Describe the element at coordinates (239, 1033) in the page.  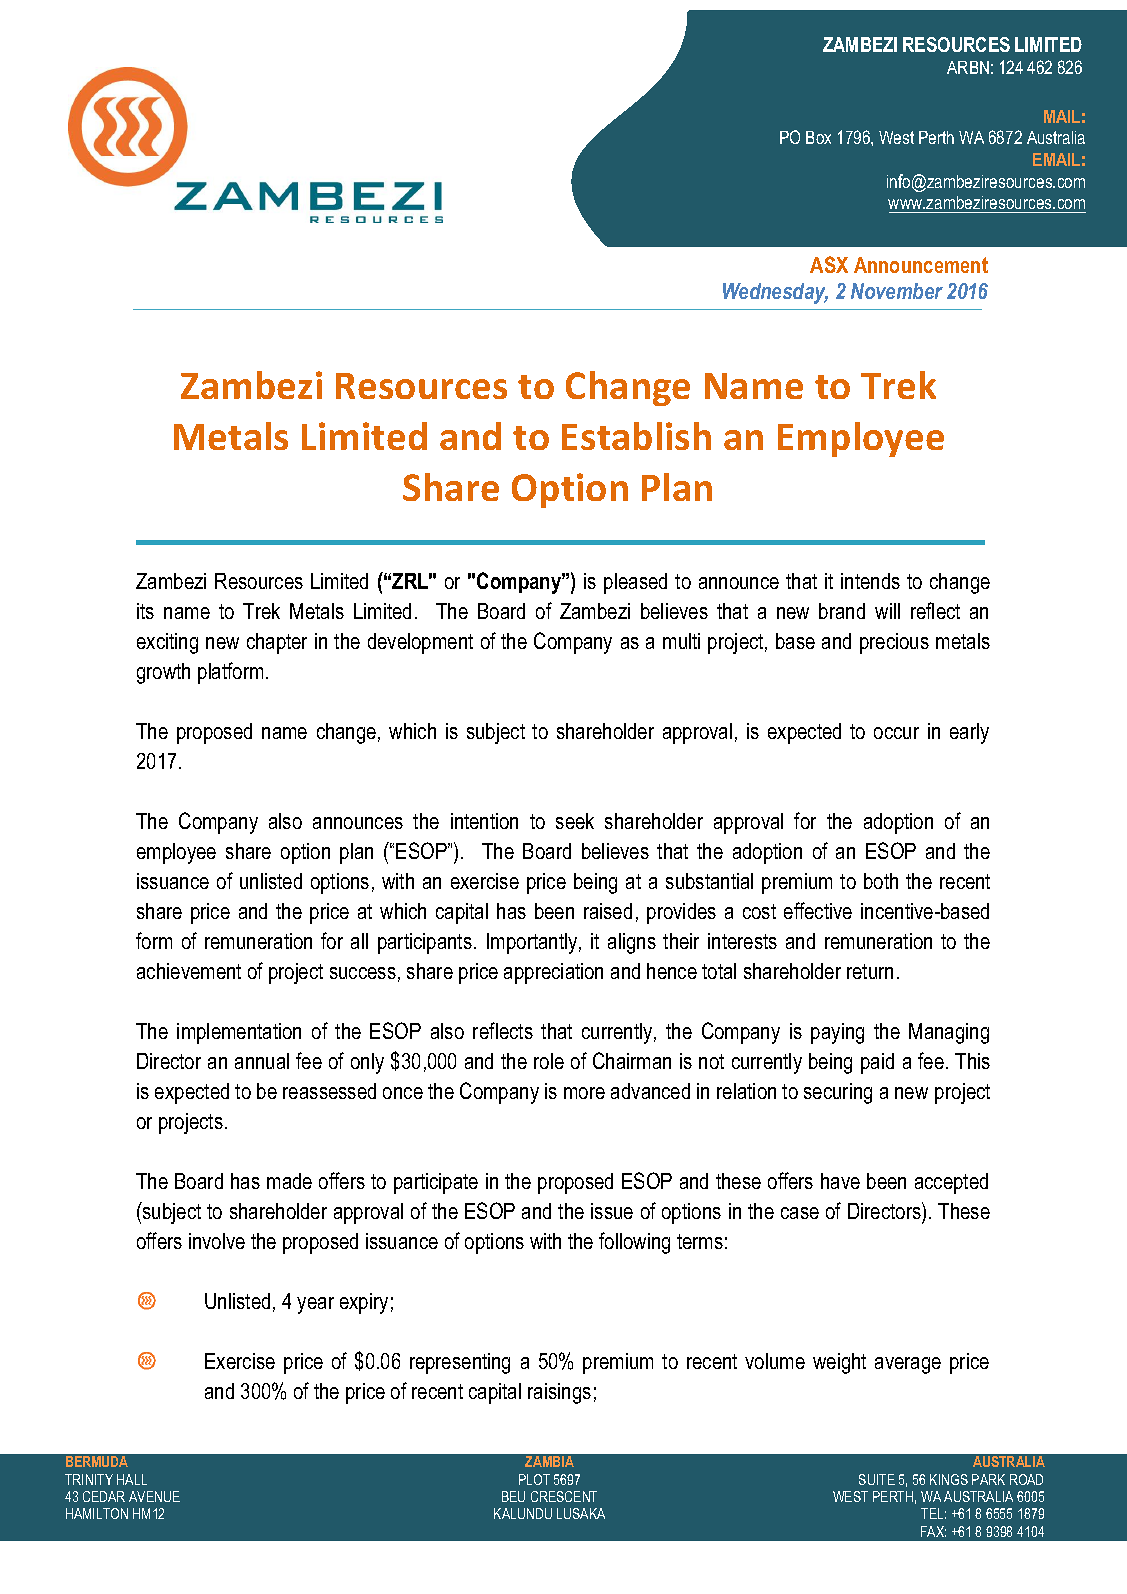
I see `implementation` at that location.
